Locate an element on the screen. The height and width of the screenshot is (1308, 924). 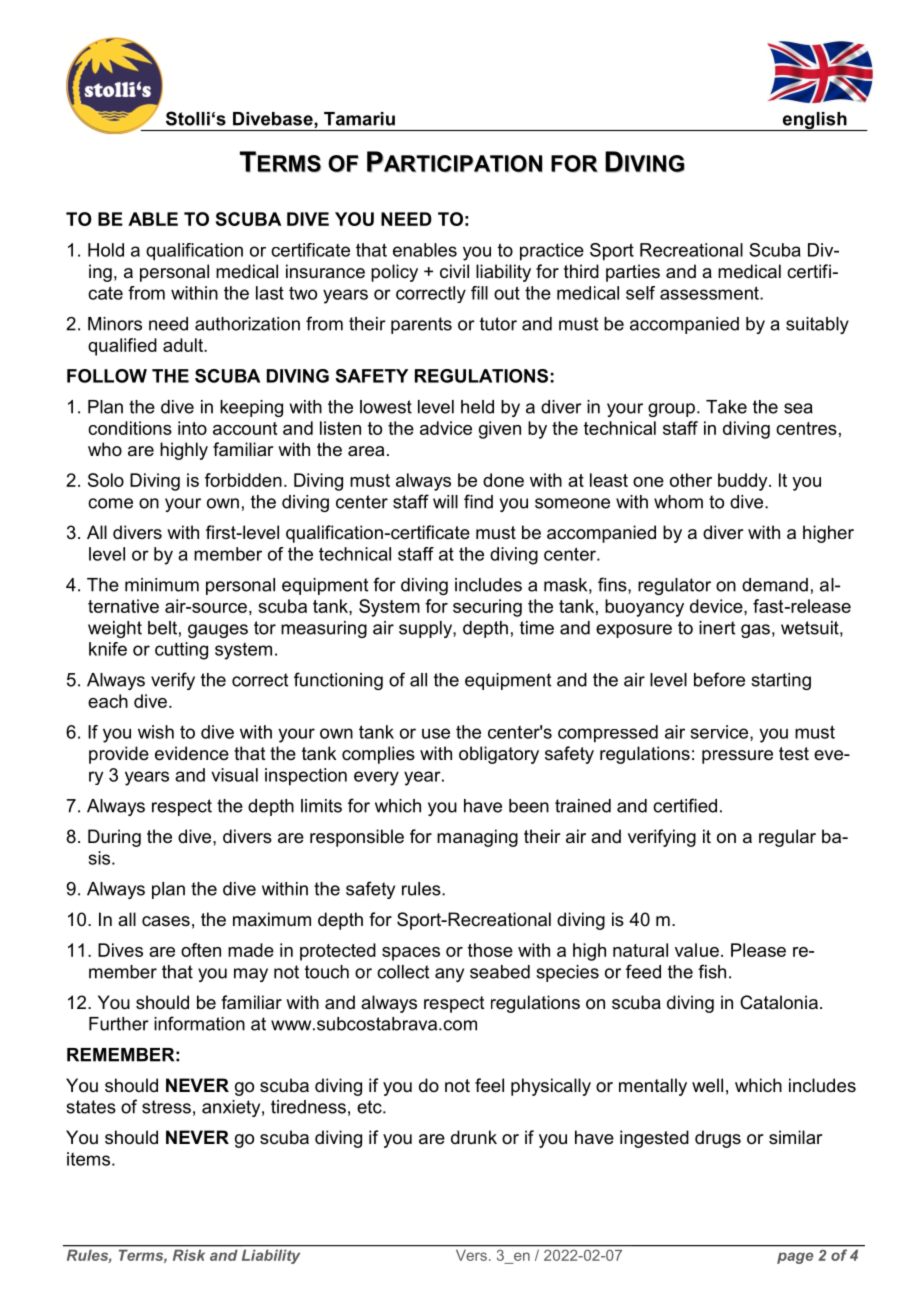
civil is located at coordinates (454, 271).
